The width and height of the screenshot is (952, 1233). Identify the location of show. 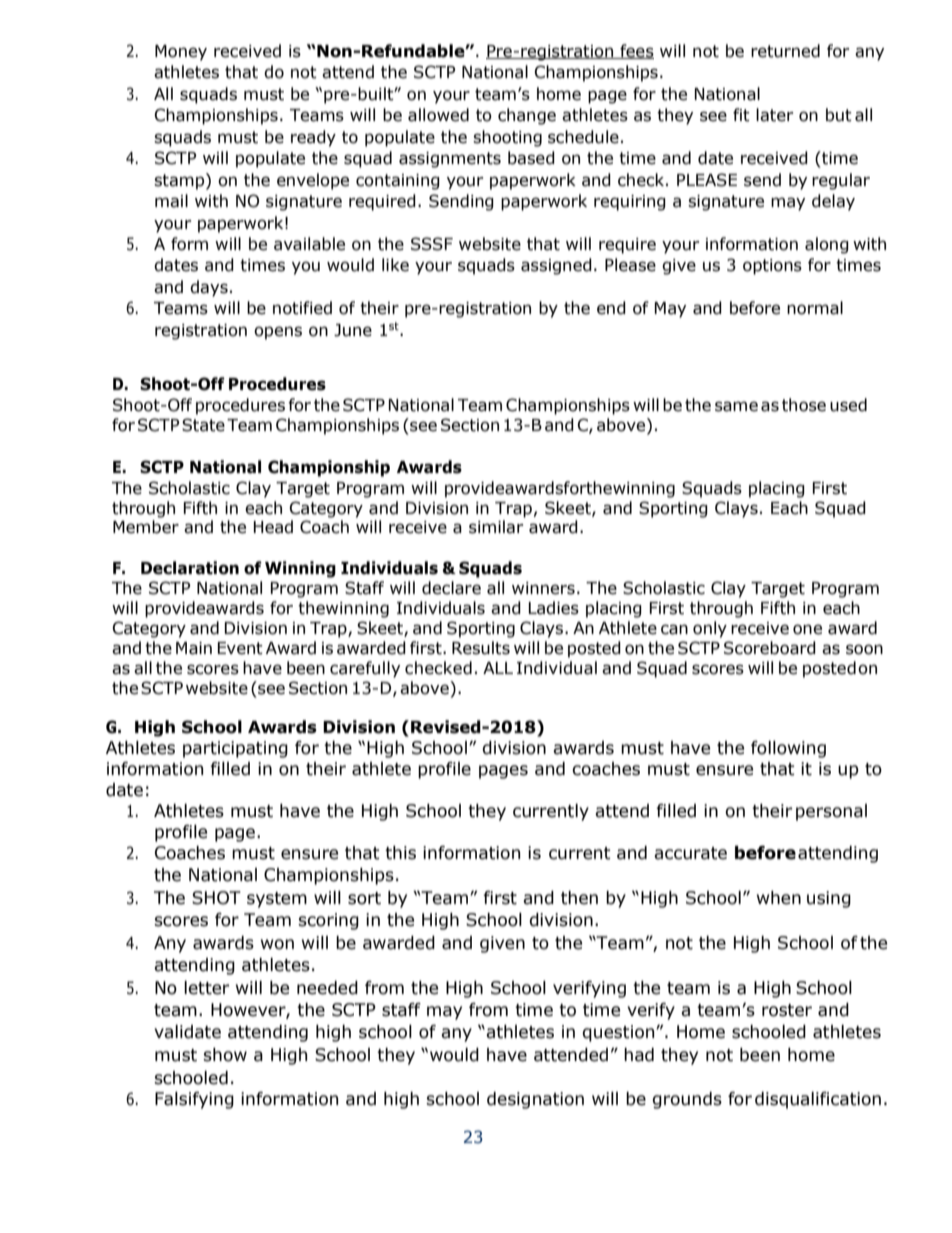
(225, 1055).
